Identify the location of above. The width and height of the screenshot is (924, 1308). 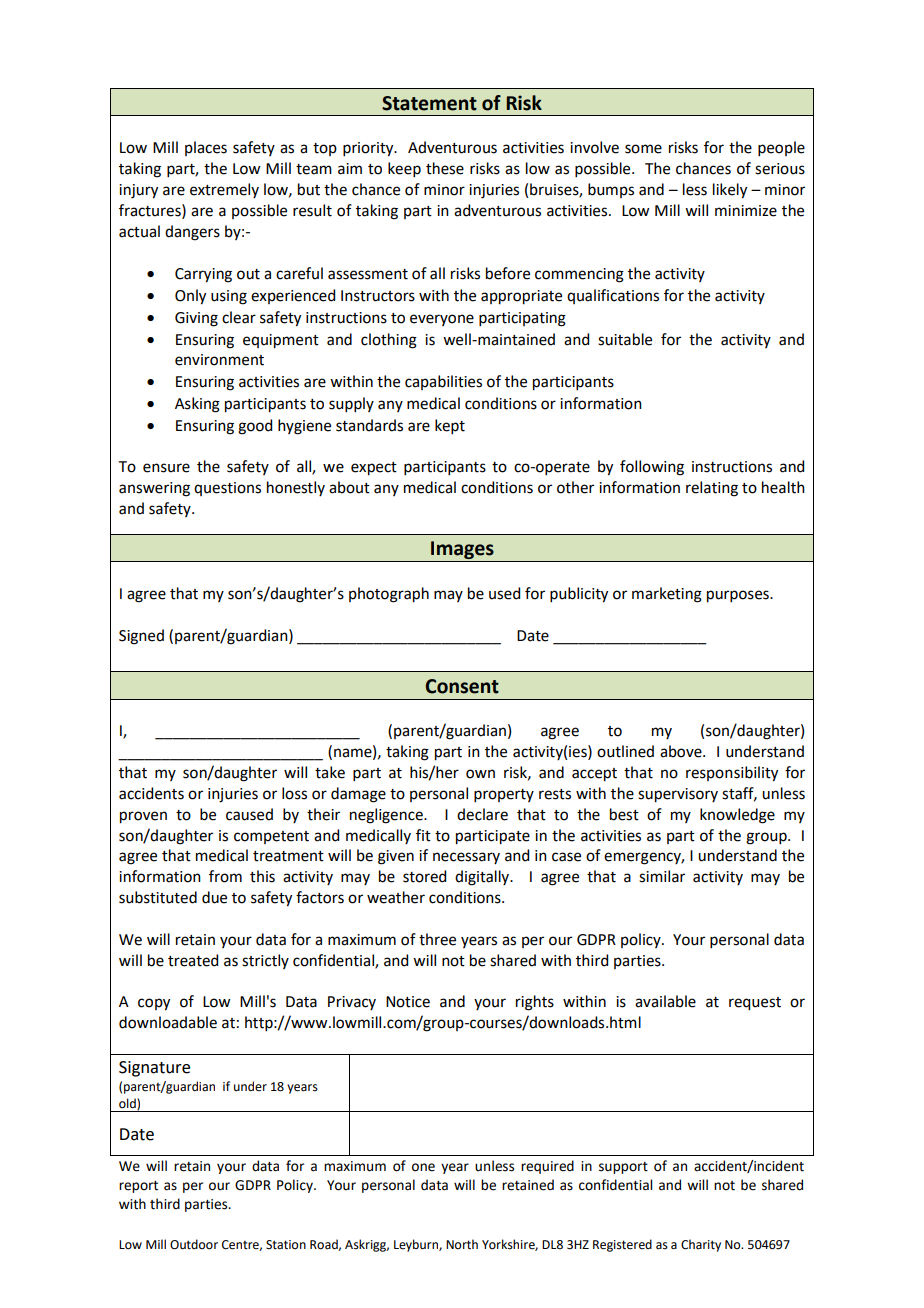
(682, 751).
